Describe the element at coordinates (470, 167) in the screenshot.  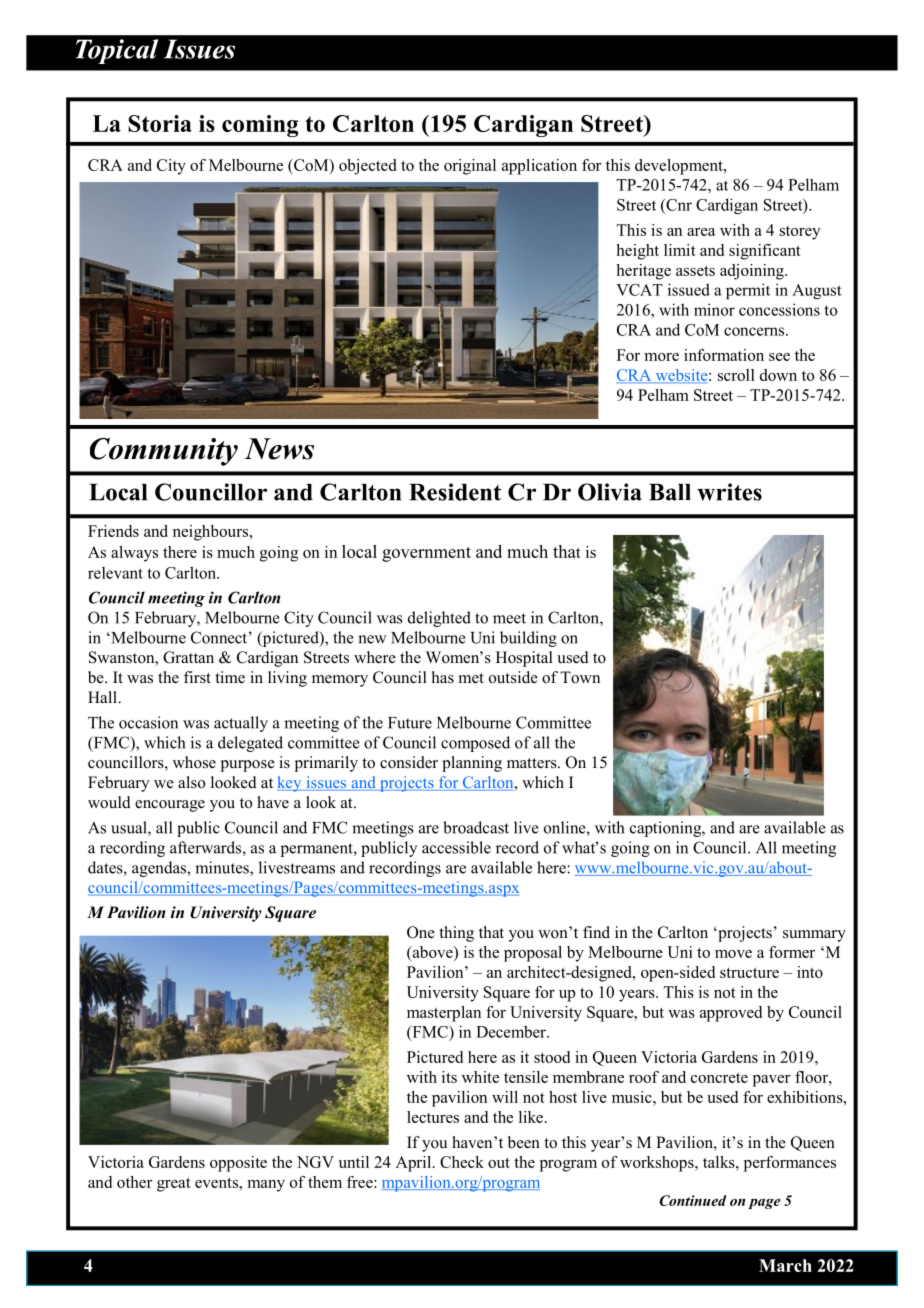
I see `original` at that location.
